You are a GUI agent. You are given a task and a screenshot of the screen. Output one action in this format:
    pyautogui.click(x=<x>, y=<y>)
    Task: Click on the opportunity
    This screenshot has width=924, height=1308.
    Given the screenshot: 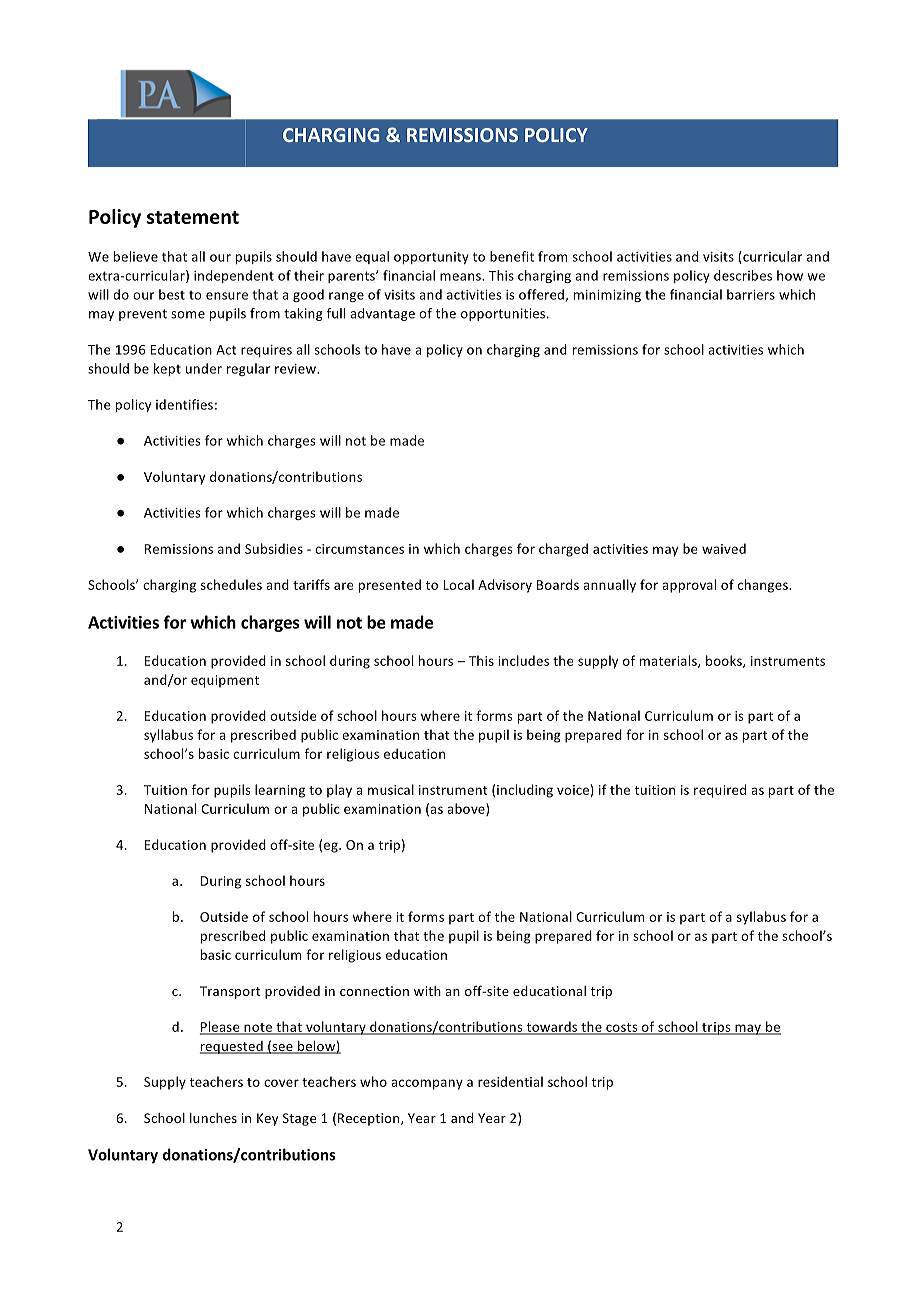 What is the action you would take?
    pyautogui.click(x=431, y=258)
